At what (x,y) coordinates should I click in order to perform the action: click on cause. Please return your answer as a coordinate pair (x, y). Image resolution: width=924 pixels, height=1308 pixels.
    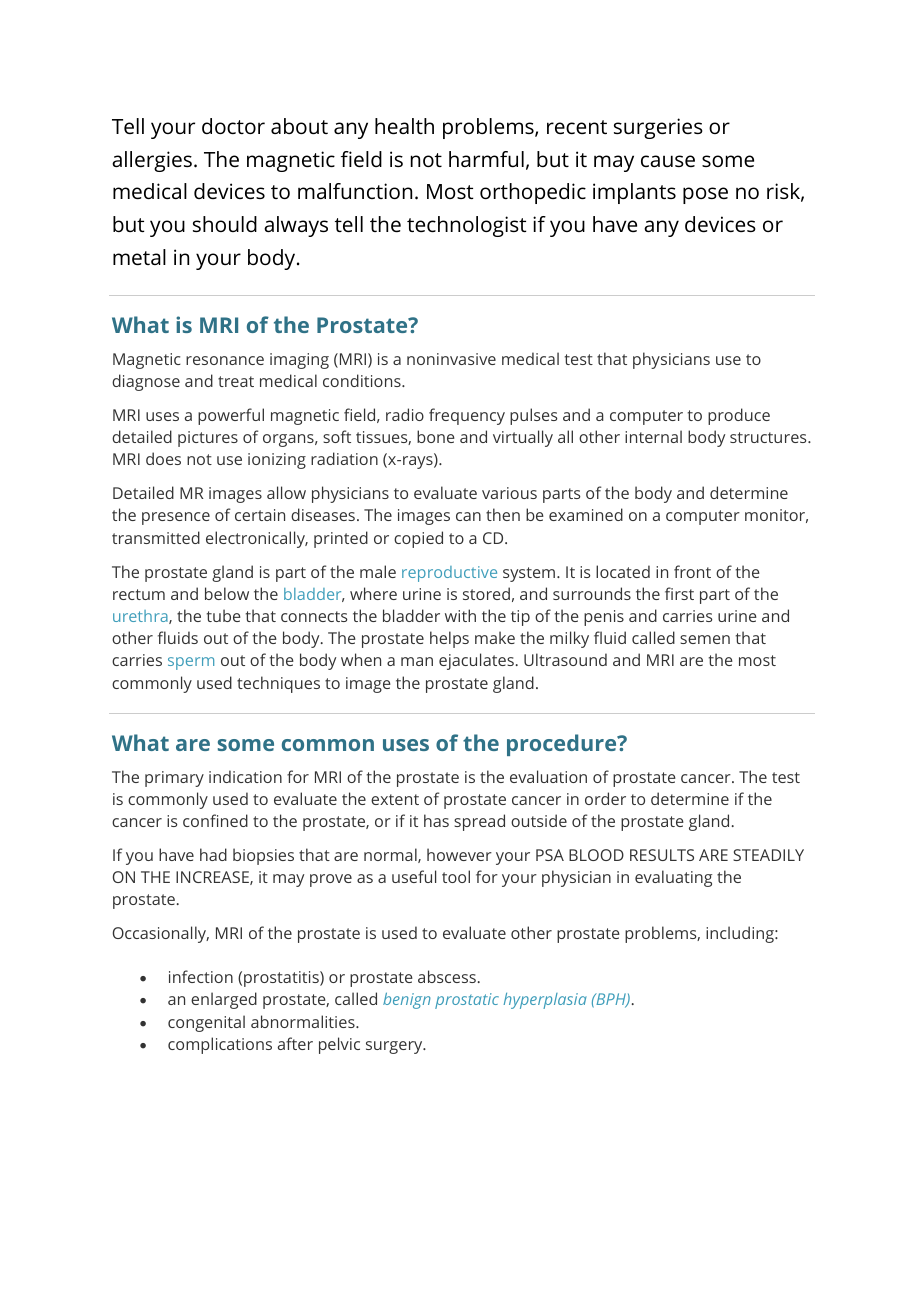
    Looking at the image, I should click on (668, 161).
